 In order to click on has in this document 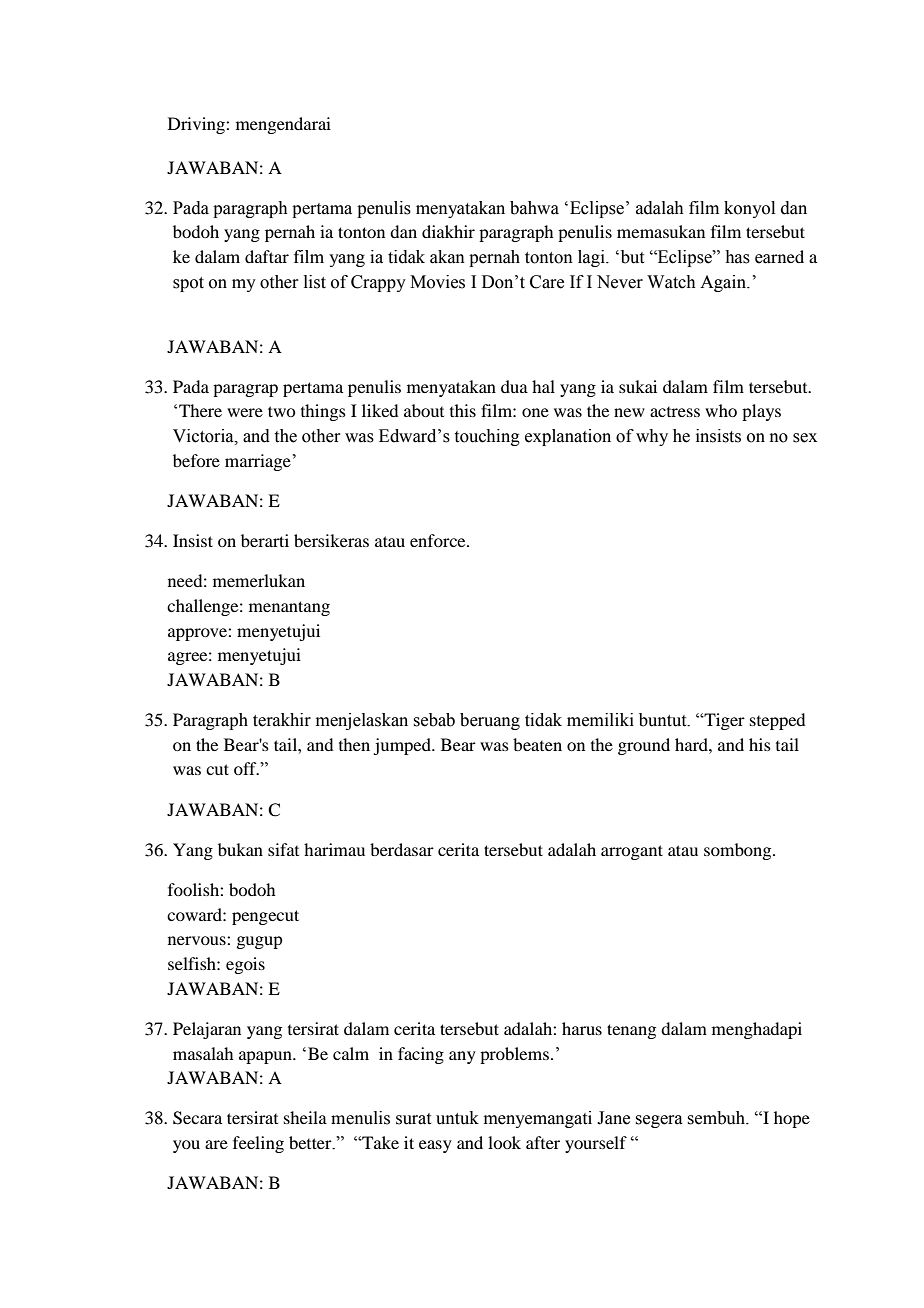, I will do `click(737, 257)`.
